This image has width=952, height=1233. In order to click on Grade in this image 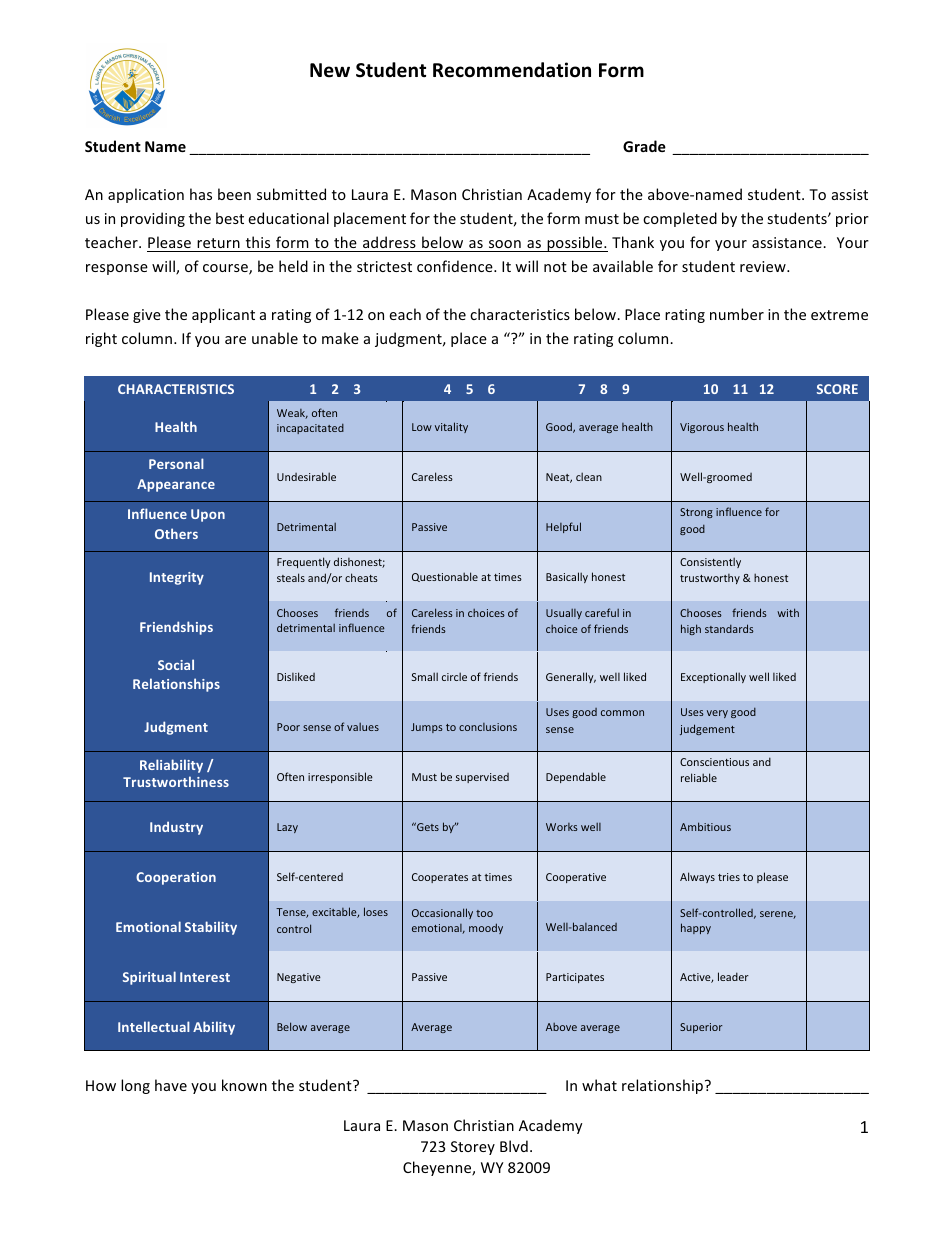, I will do `click(644, 146)`.
